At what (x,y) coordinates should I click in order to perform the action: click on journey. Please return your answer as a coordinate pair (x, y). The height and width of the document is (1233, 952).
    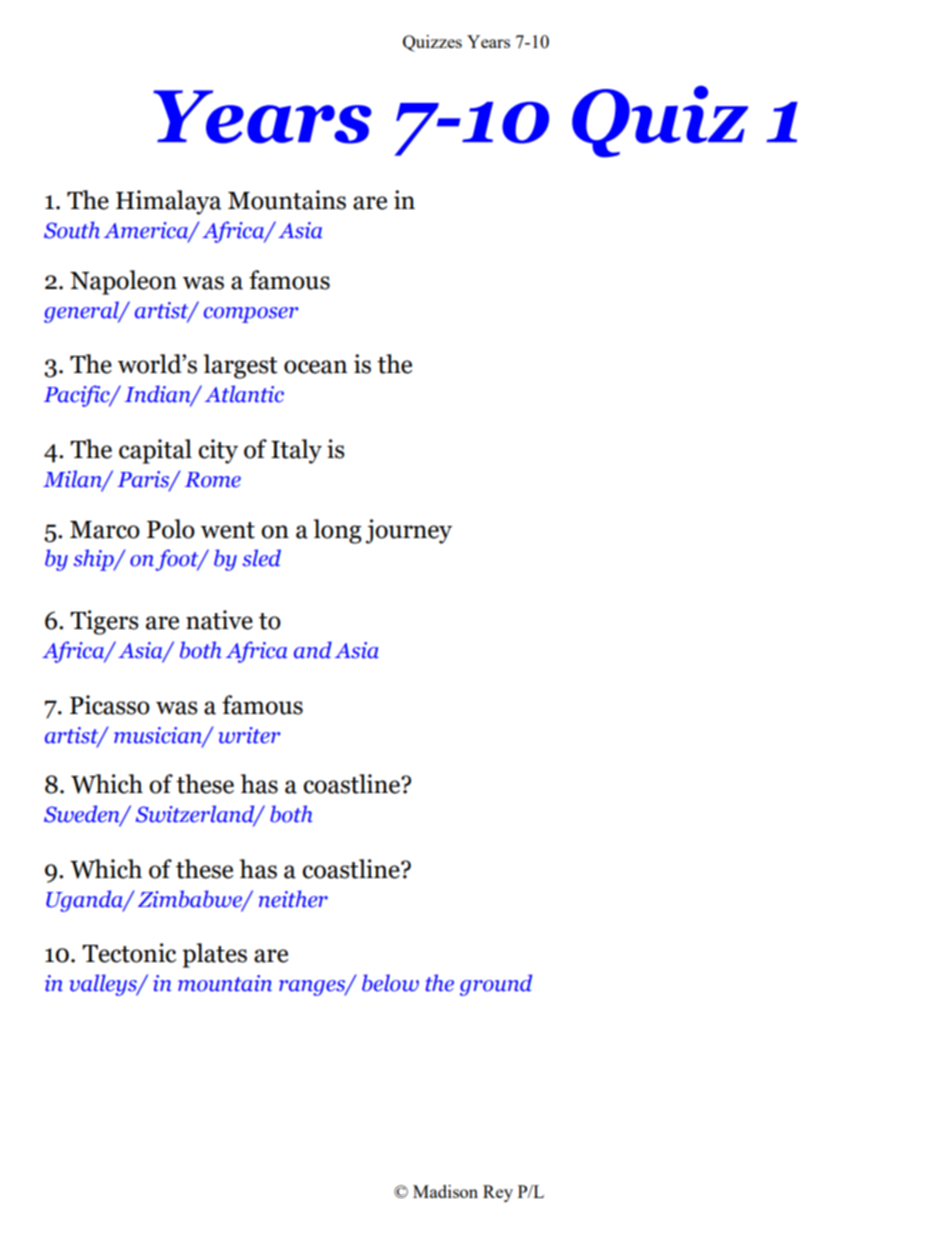
    Looking at the image, I should click on (409, 531).
